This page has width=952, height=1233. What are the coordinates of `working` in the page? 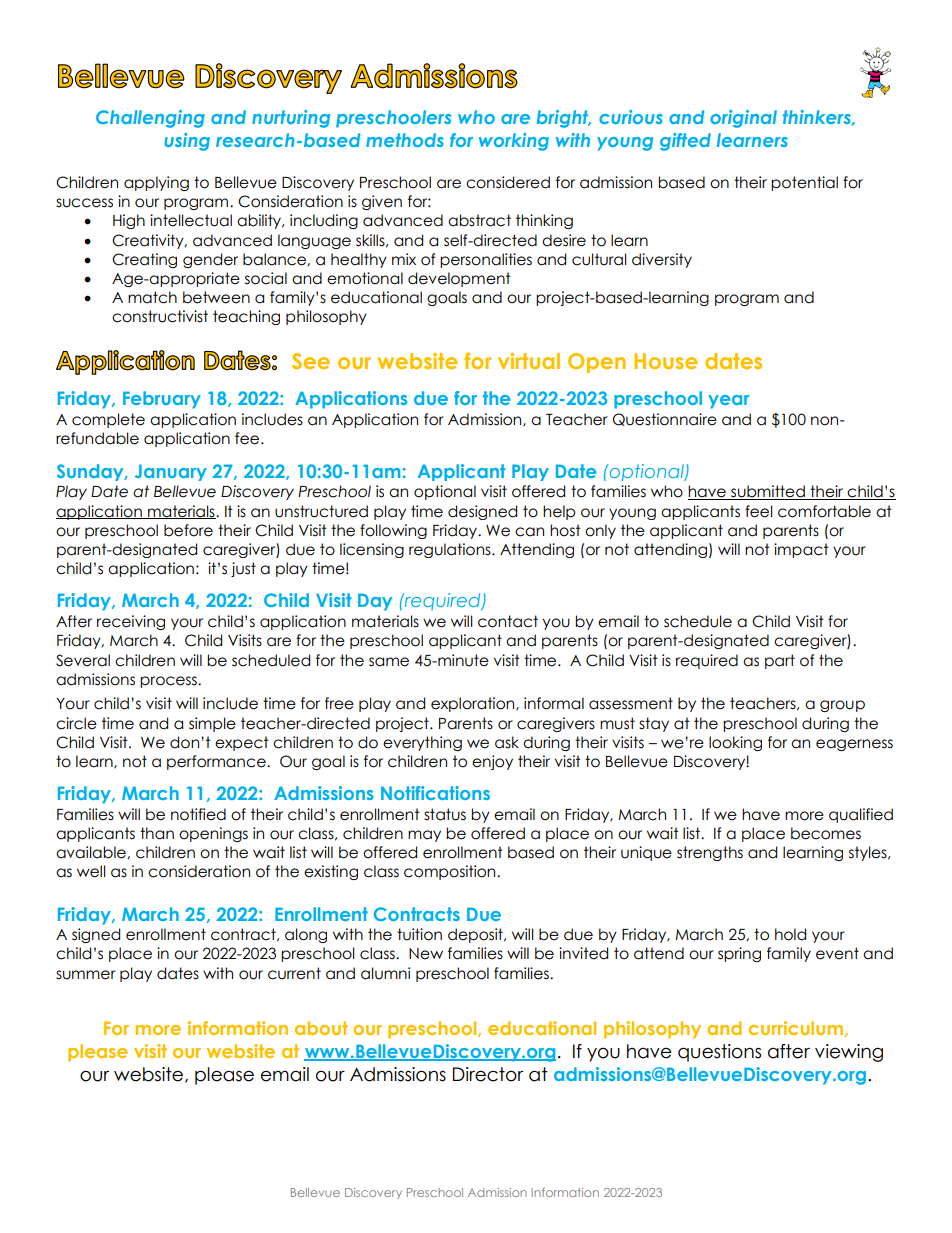 It's located at (514, 142).
